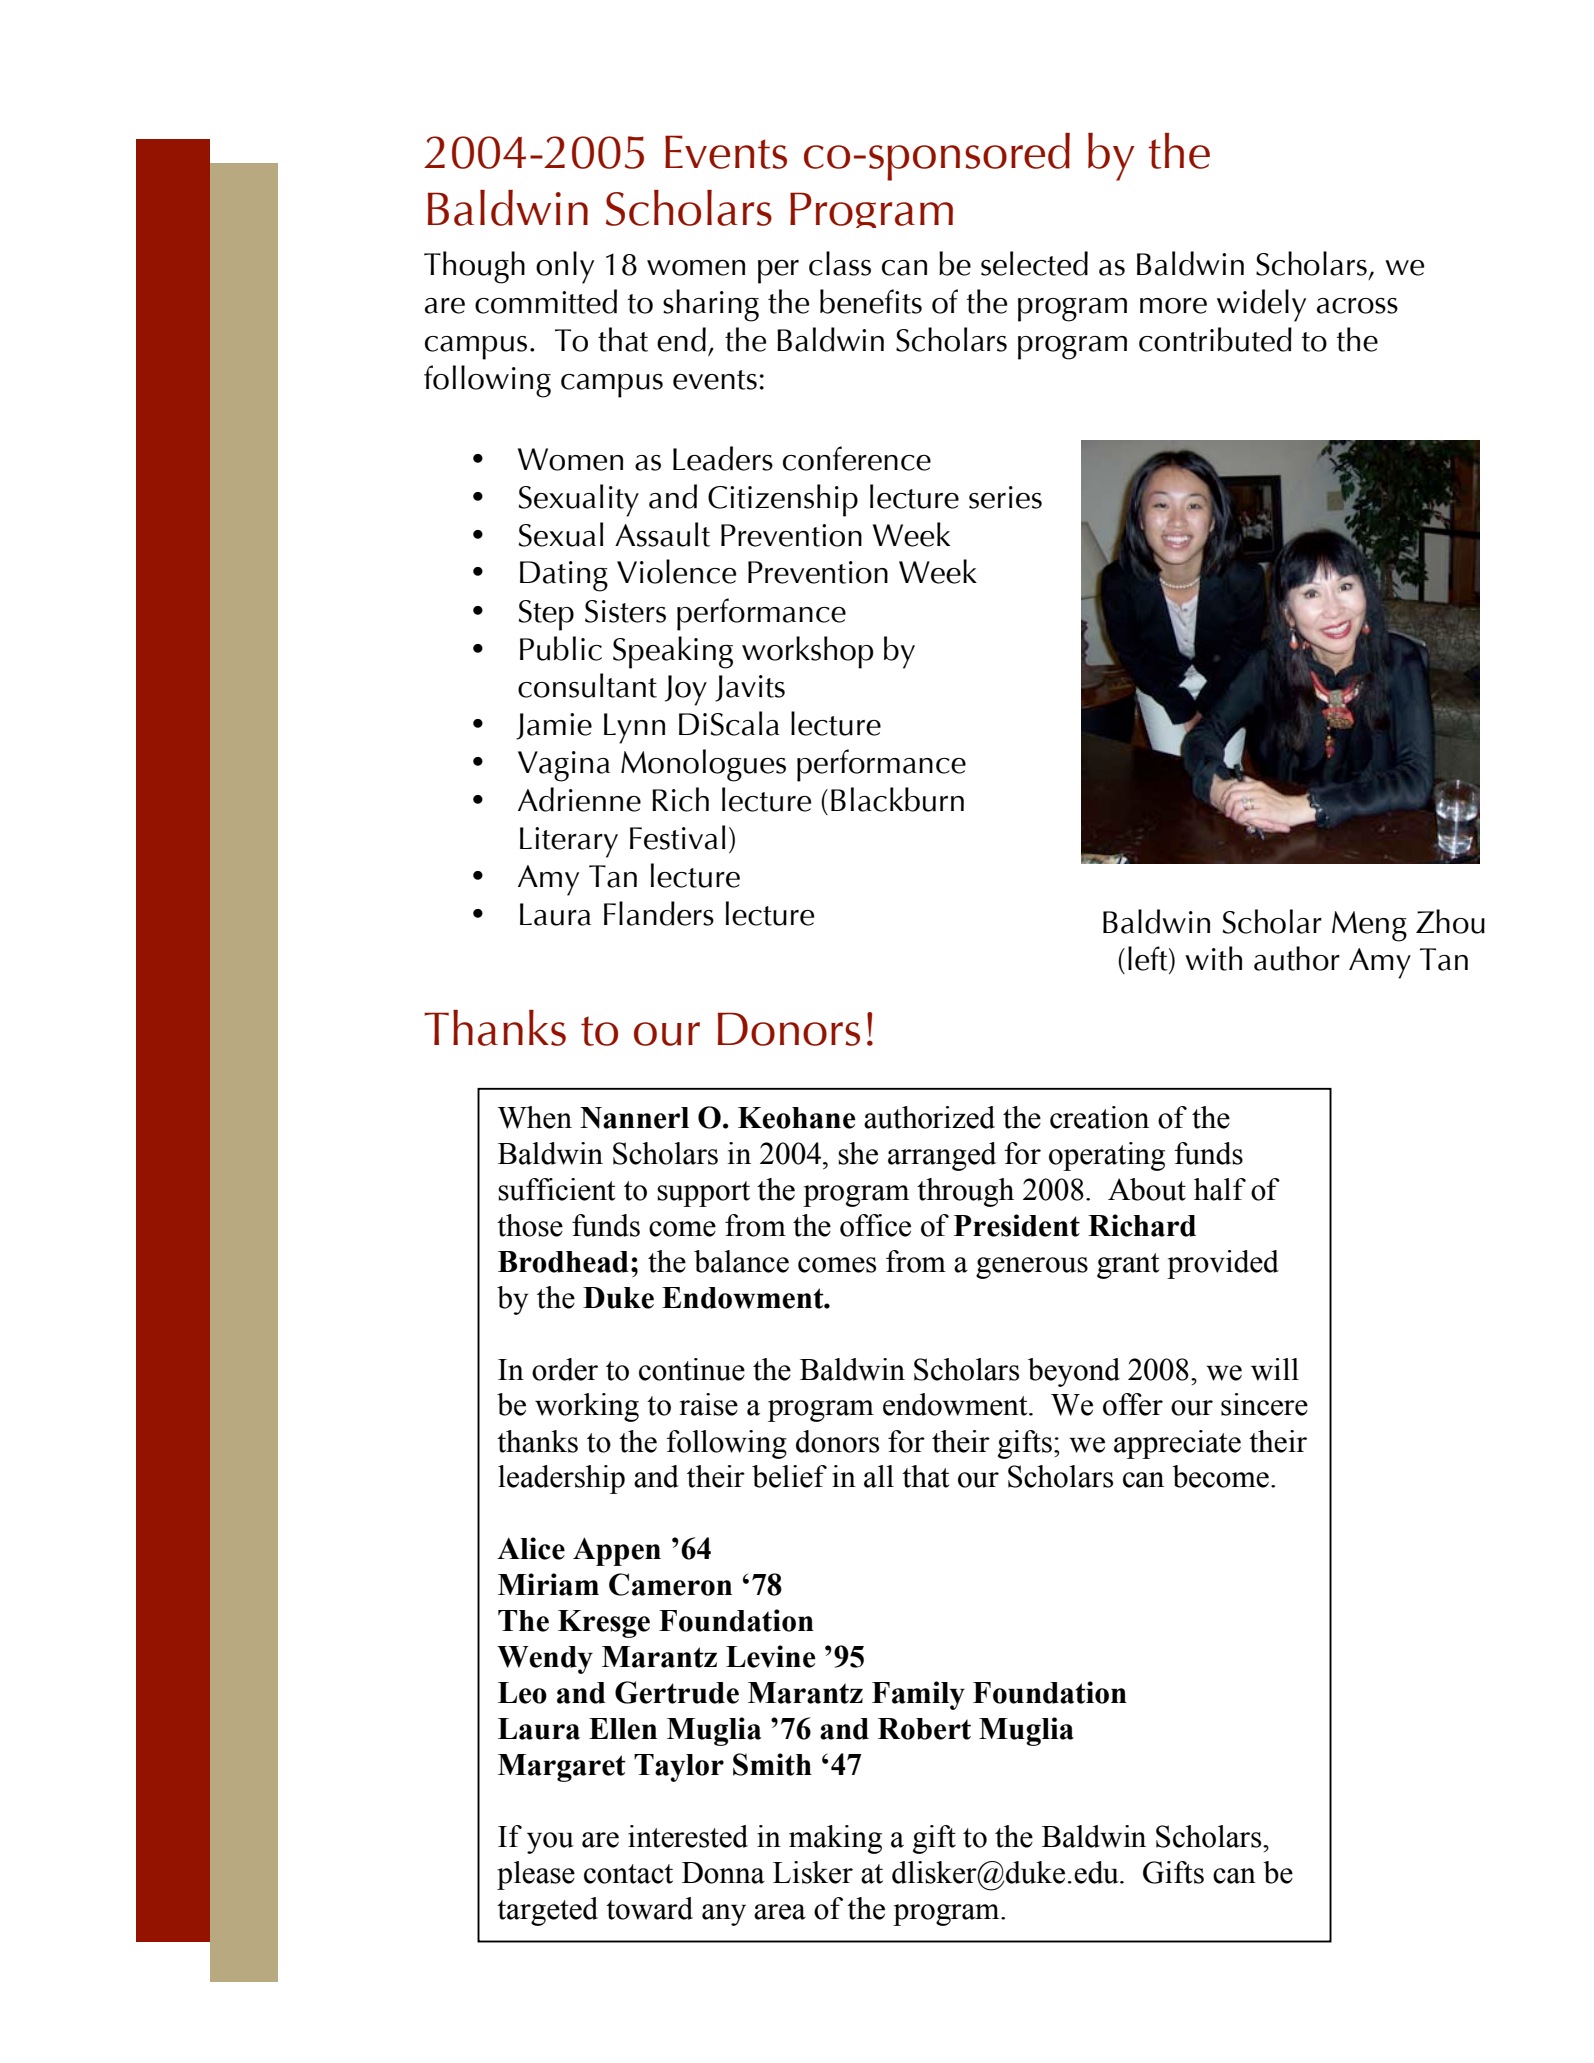 The width and height of the screenshot is (1594, 2063). I want to click on making, so click(835, 1839).
